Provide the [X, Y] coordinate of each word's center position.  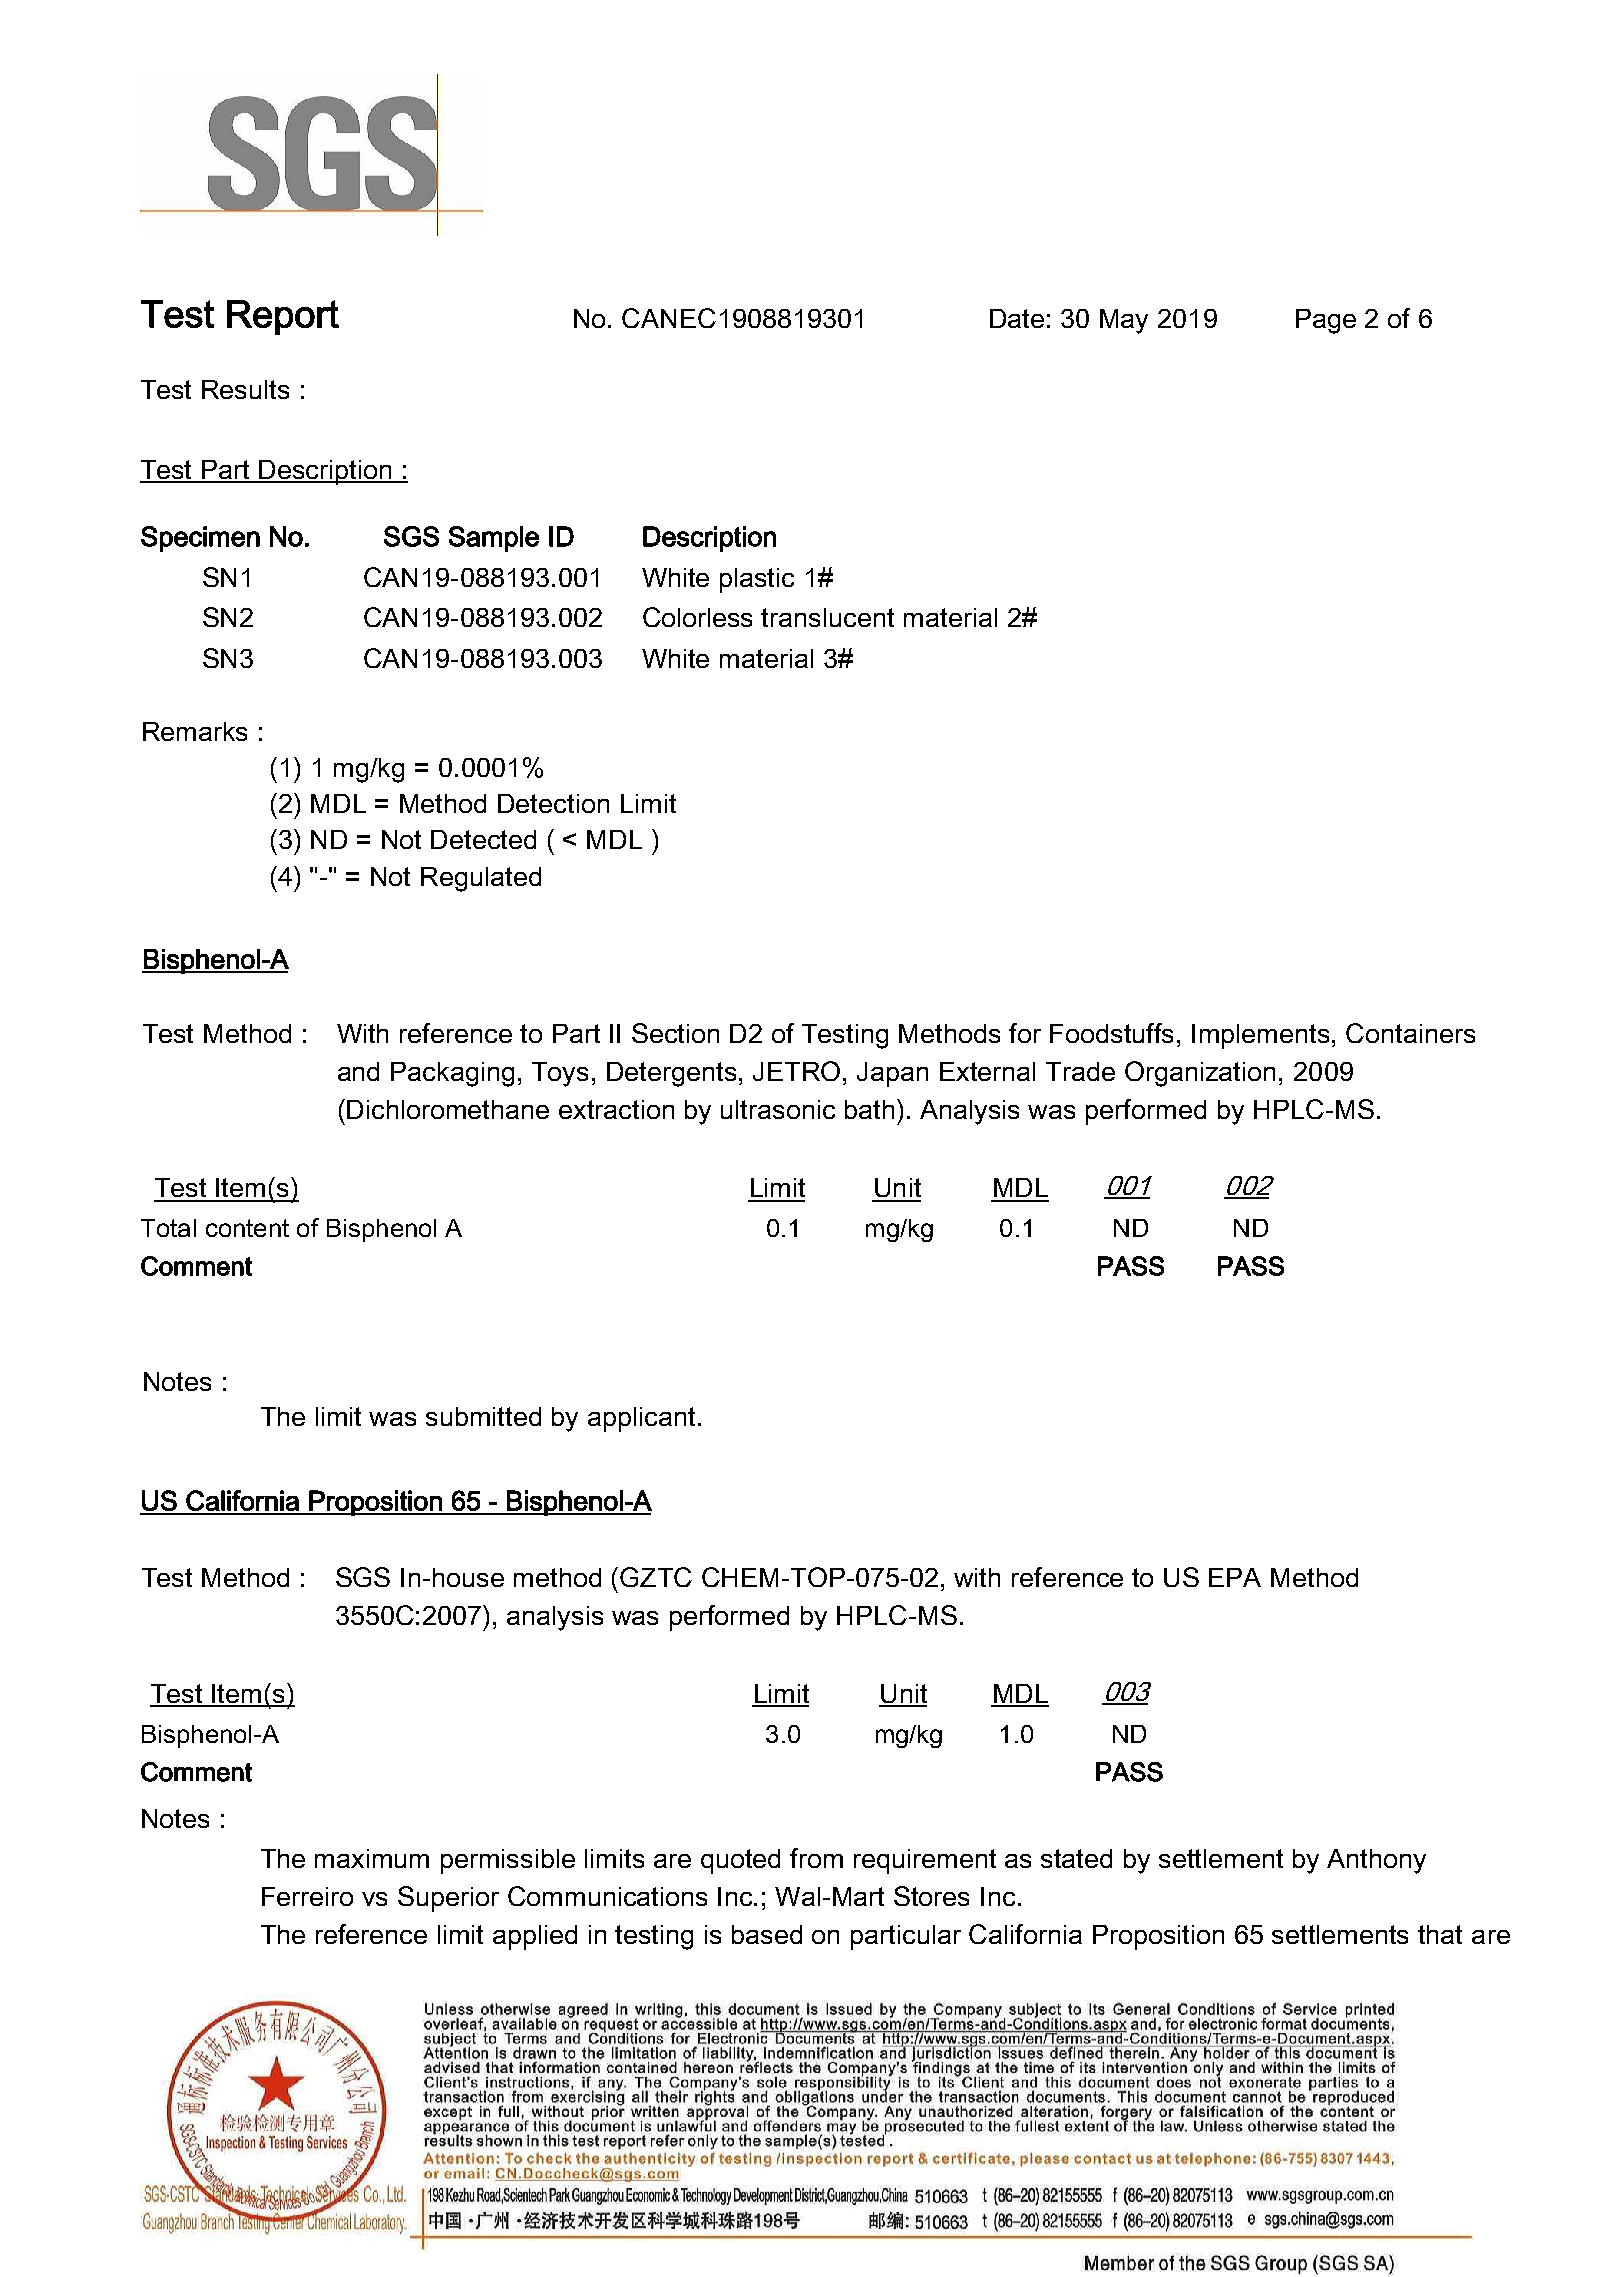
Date [1017, 318]
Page [1326, 321]
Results [245, 389]
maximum [372, 1858]
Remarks [195, 731]
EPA [1235, 1577]
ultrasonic [778, 1109]
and [358, 1071]
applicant [641, 1419]
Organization [1200, 1074]
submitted [483, 1416]
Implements [1262, 1036]
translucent [827, 617]
